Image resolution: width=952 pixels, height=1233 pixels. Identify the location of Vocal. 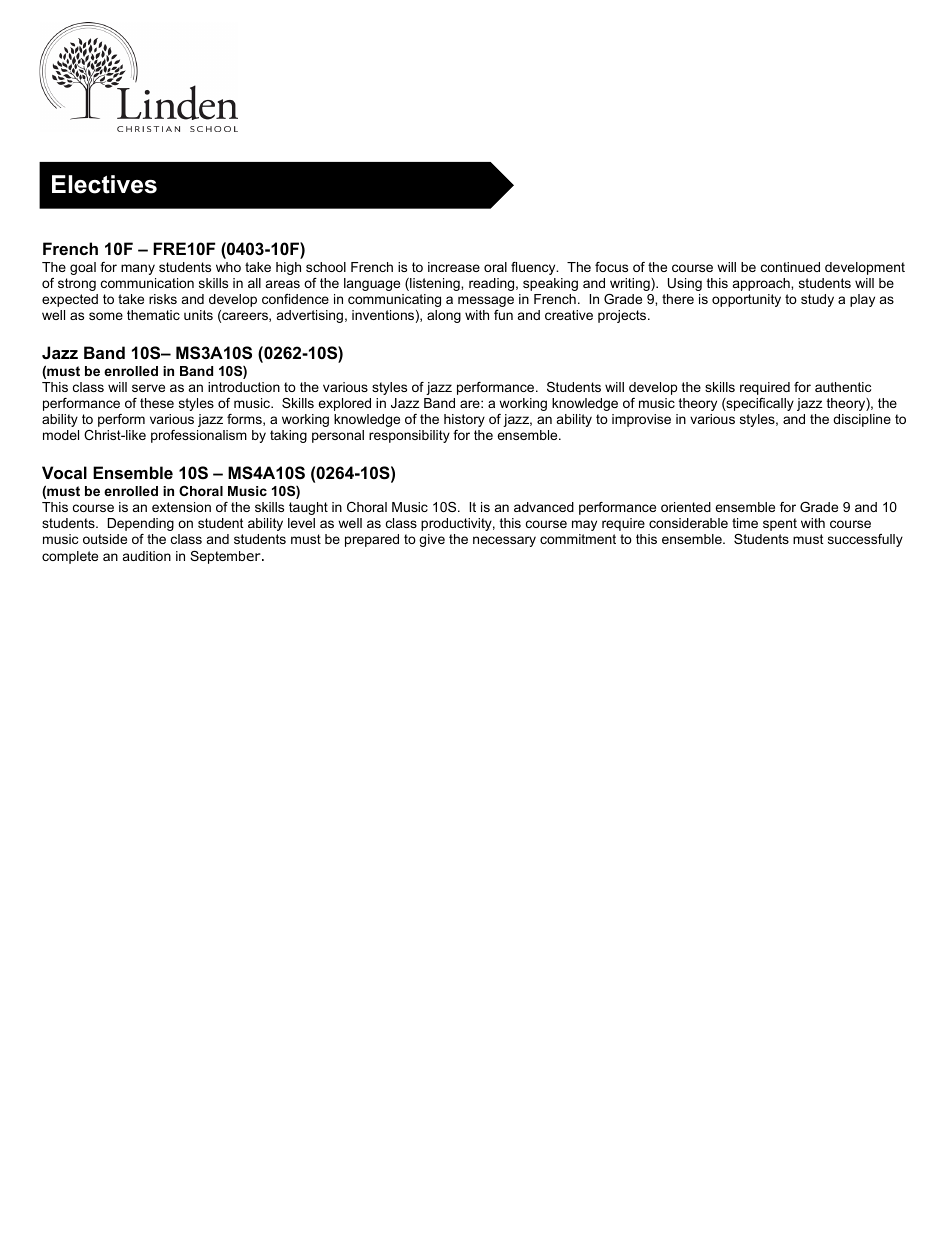
(64, 472).
